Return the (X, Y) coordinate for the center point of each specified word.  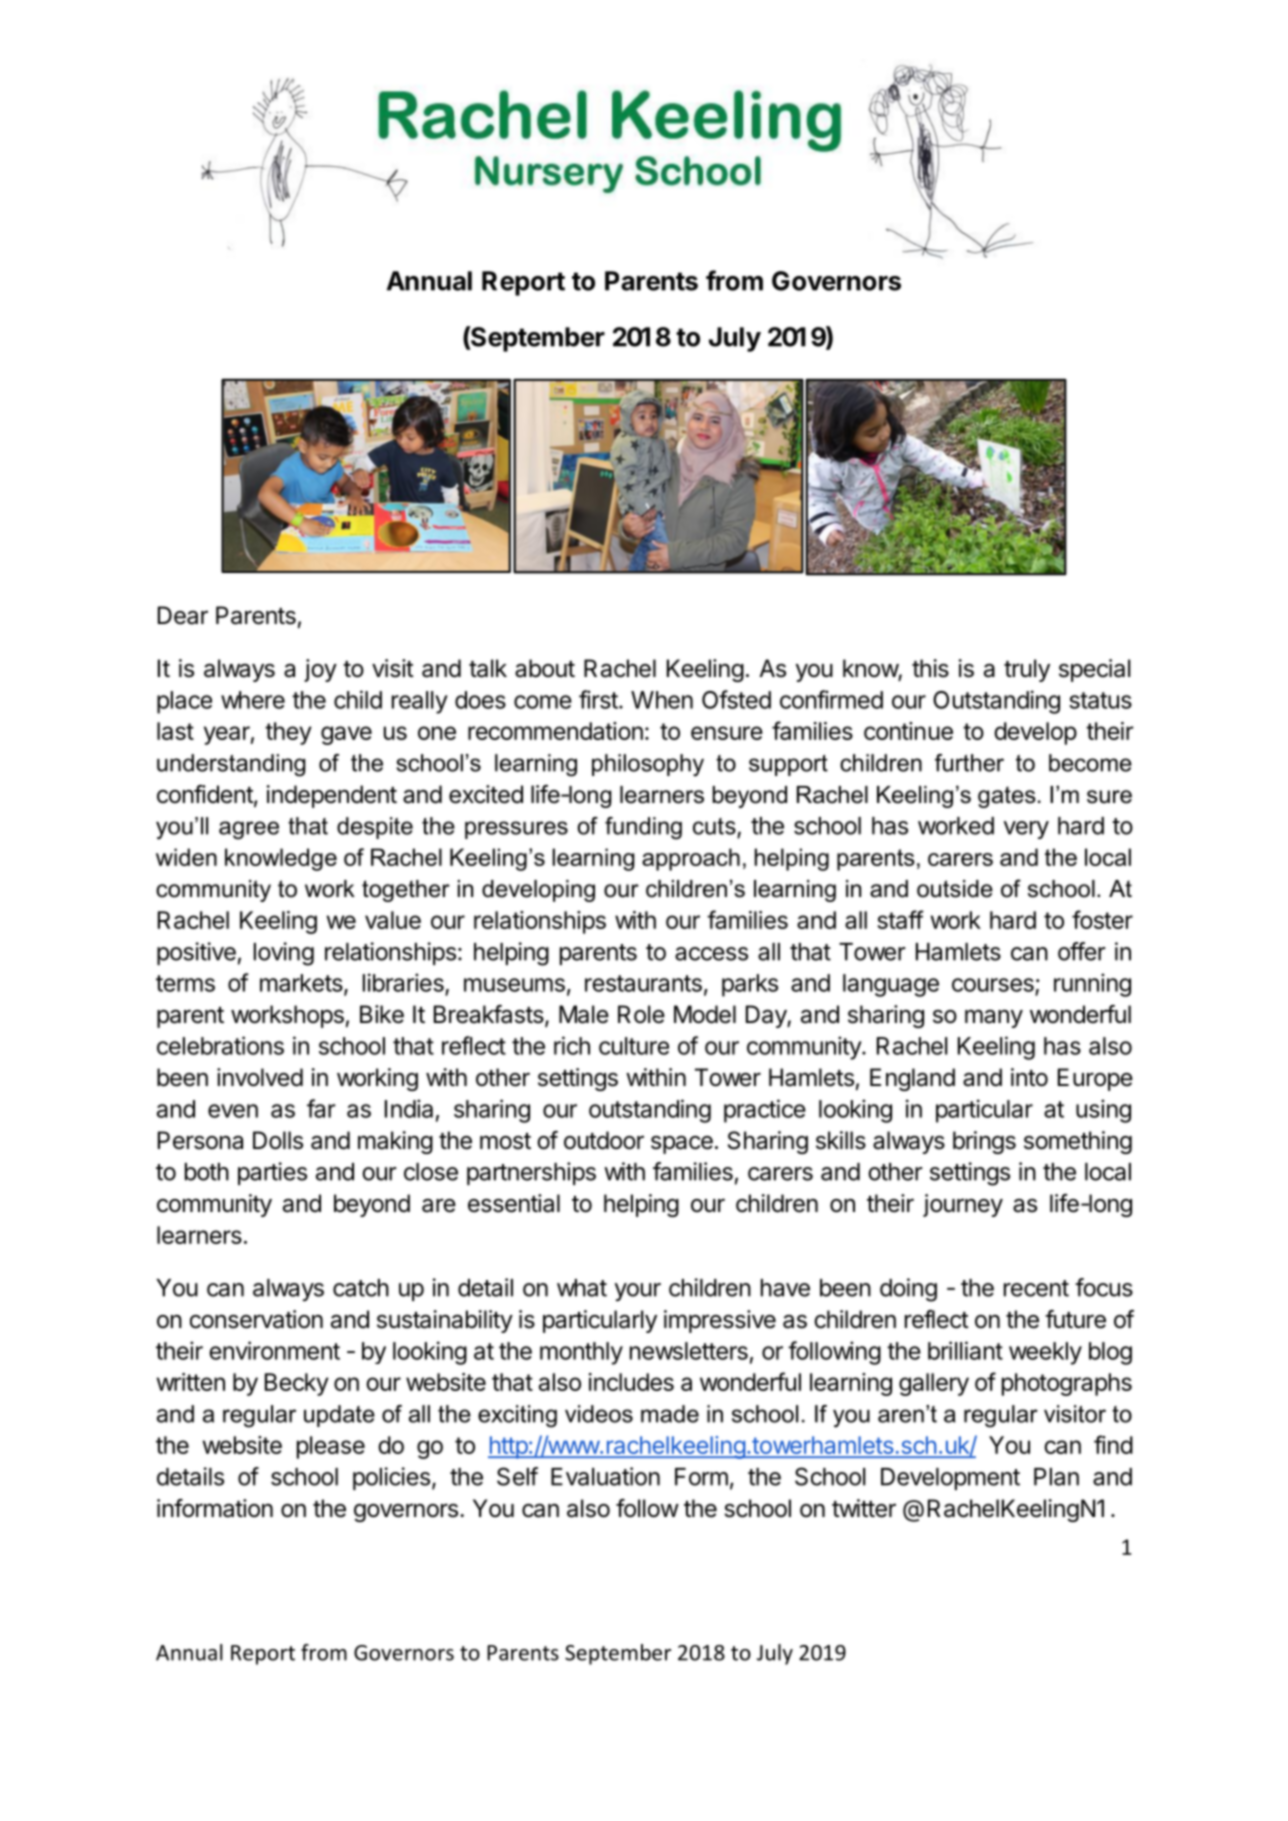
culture (634, 1046)
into (1029, 1077)
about (545, 668)
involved (260, 1077)
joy (320, 670)
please (331, 1447)
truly (1027, 670)
